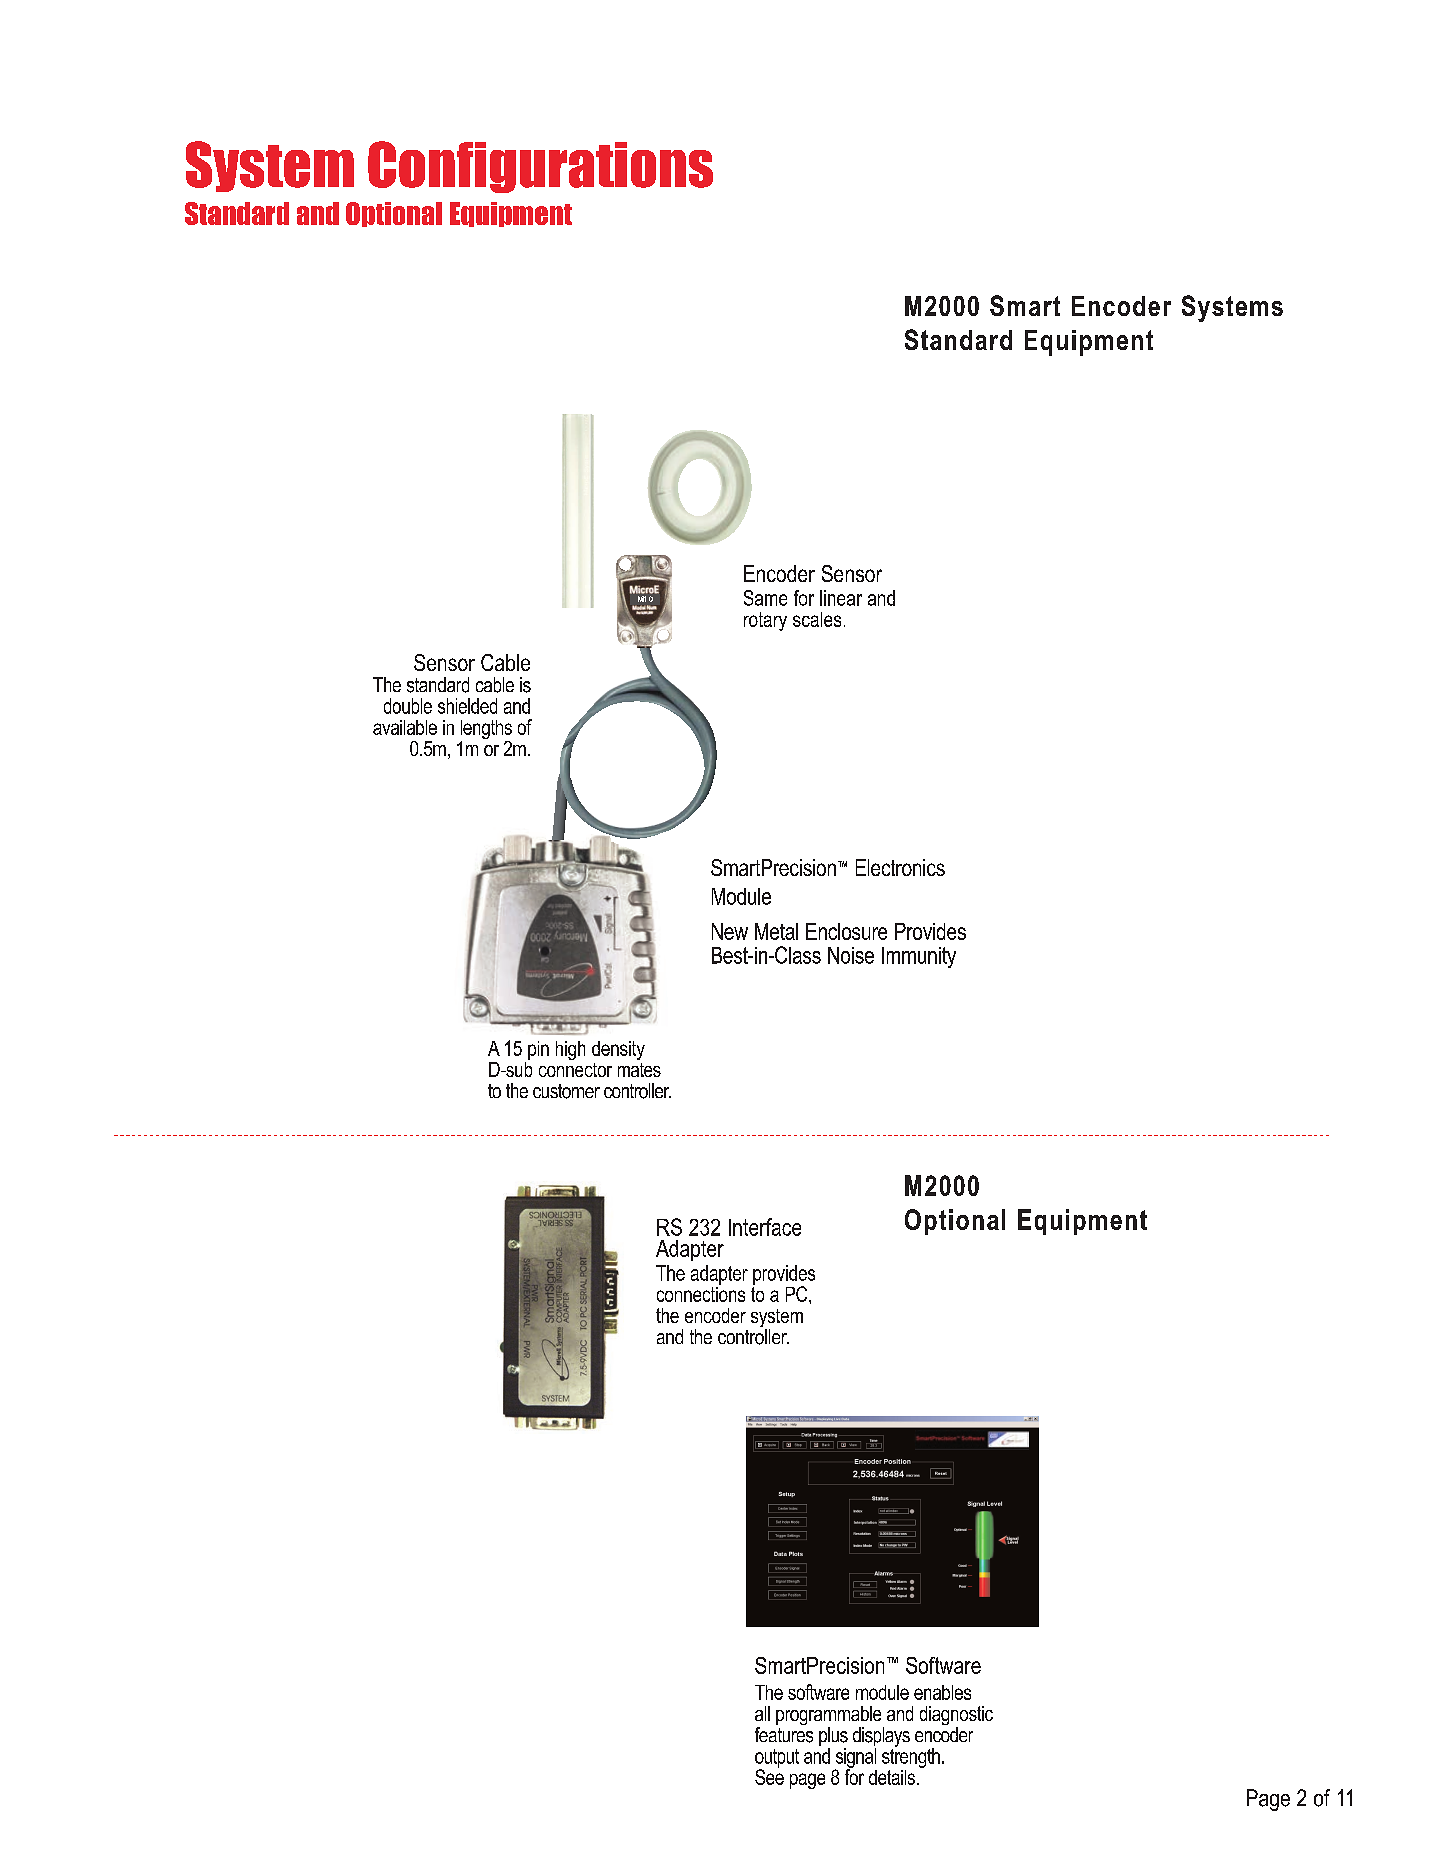 The height and width of the screenshot is (1870, 1445). Describe the element at coordinates (769, 1776) in the screenshot. I see `See` at that location.
